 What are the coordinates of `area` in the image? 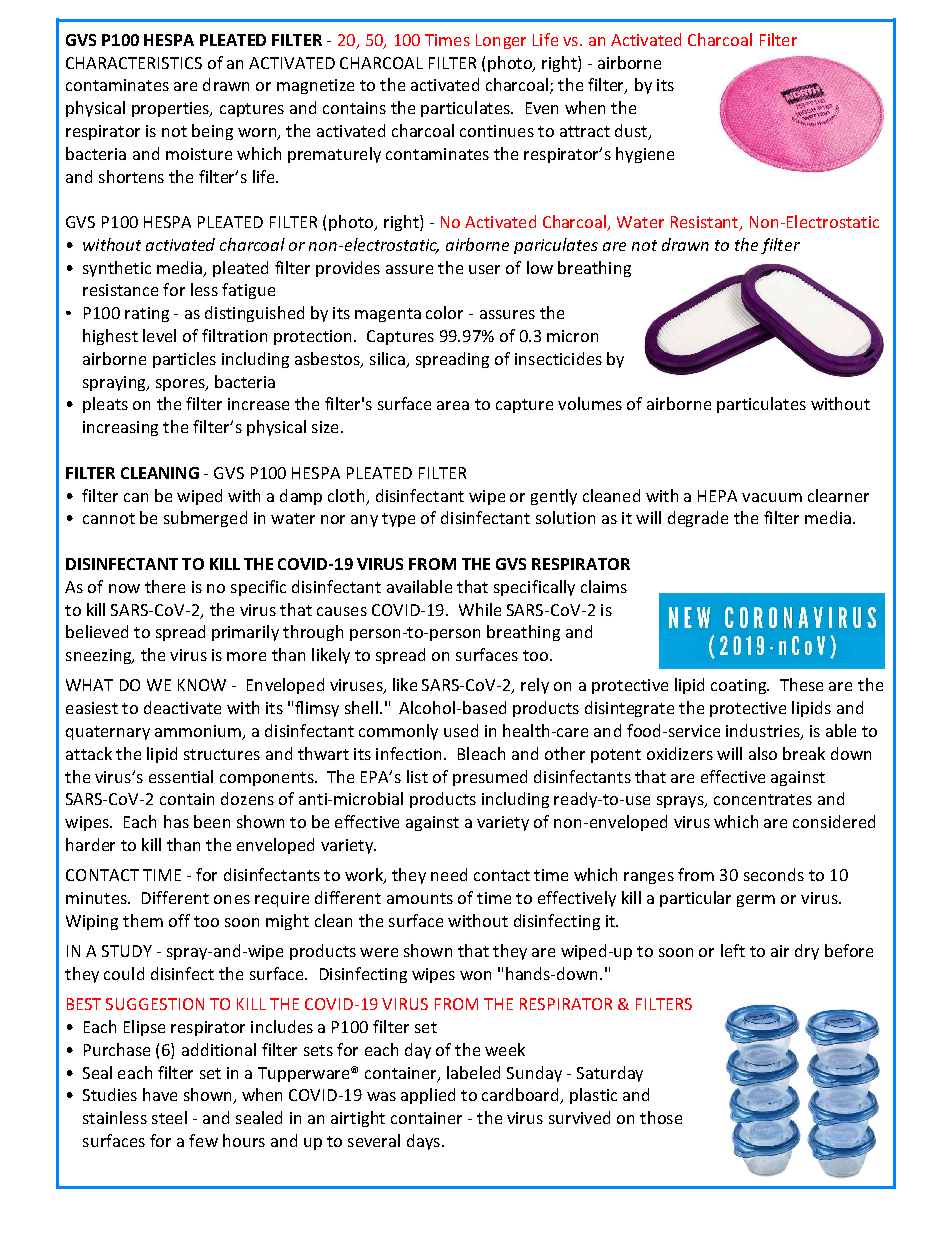 It's located at (453, 405).
